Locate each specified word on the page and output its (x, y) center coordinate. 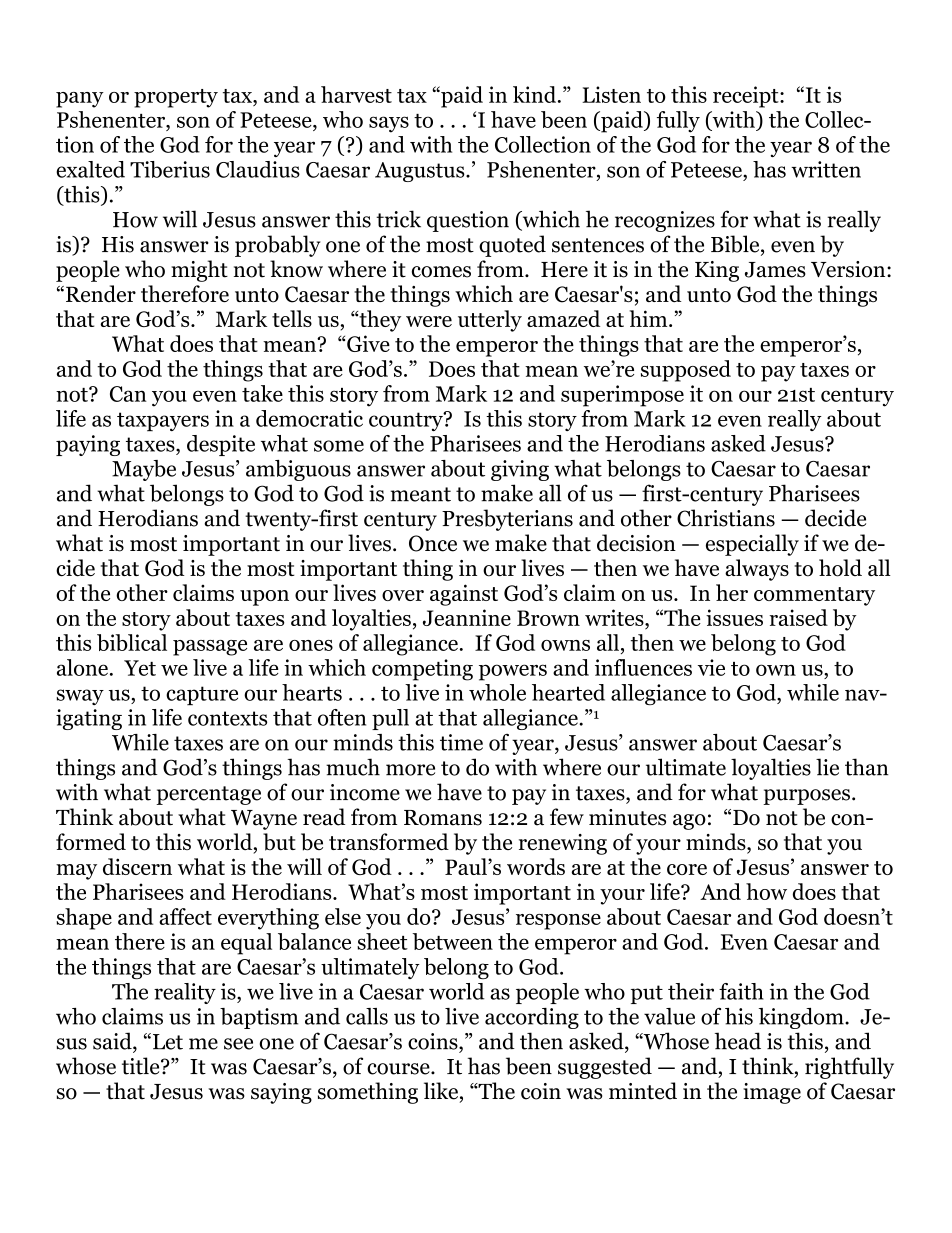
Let (168, 1042)
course (399, 1069)
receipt (747, 97)
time (461, 742)
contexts (227, 718)
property (176, 98)
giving (520, 470)
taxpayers (163, 421)
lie (827, 767)
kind (536, 94)
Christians (726, 518)
